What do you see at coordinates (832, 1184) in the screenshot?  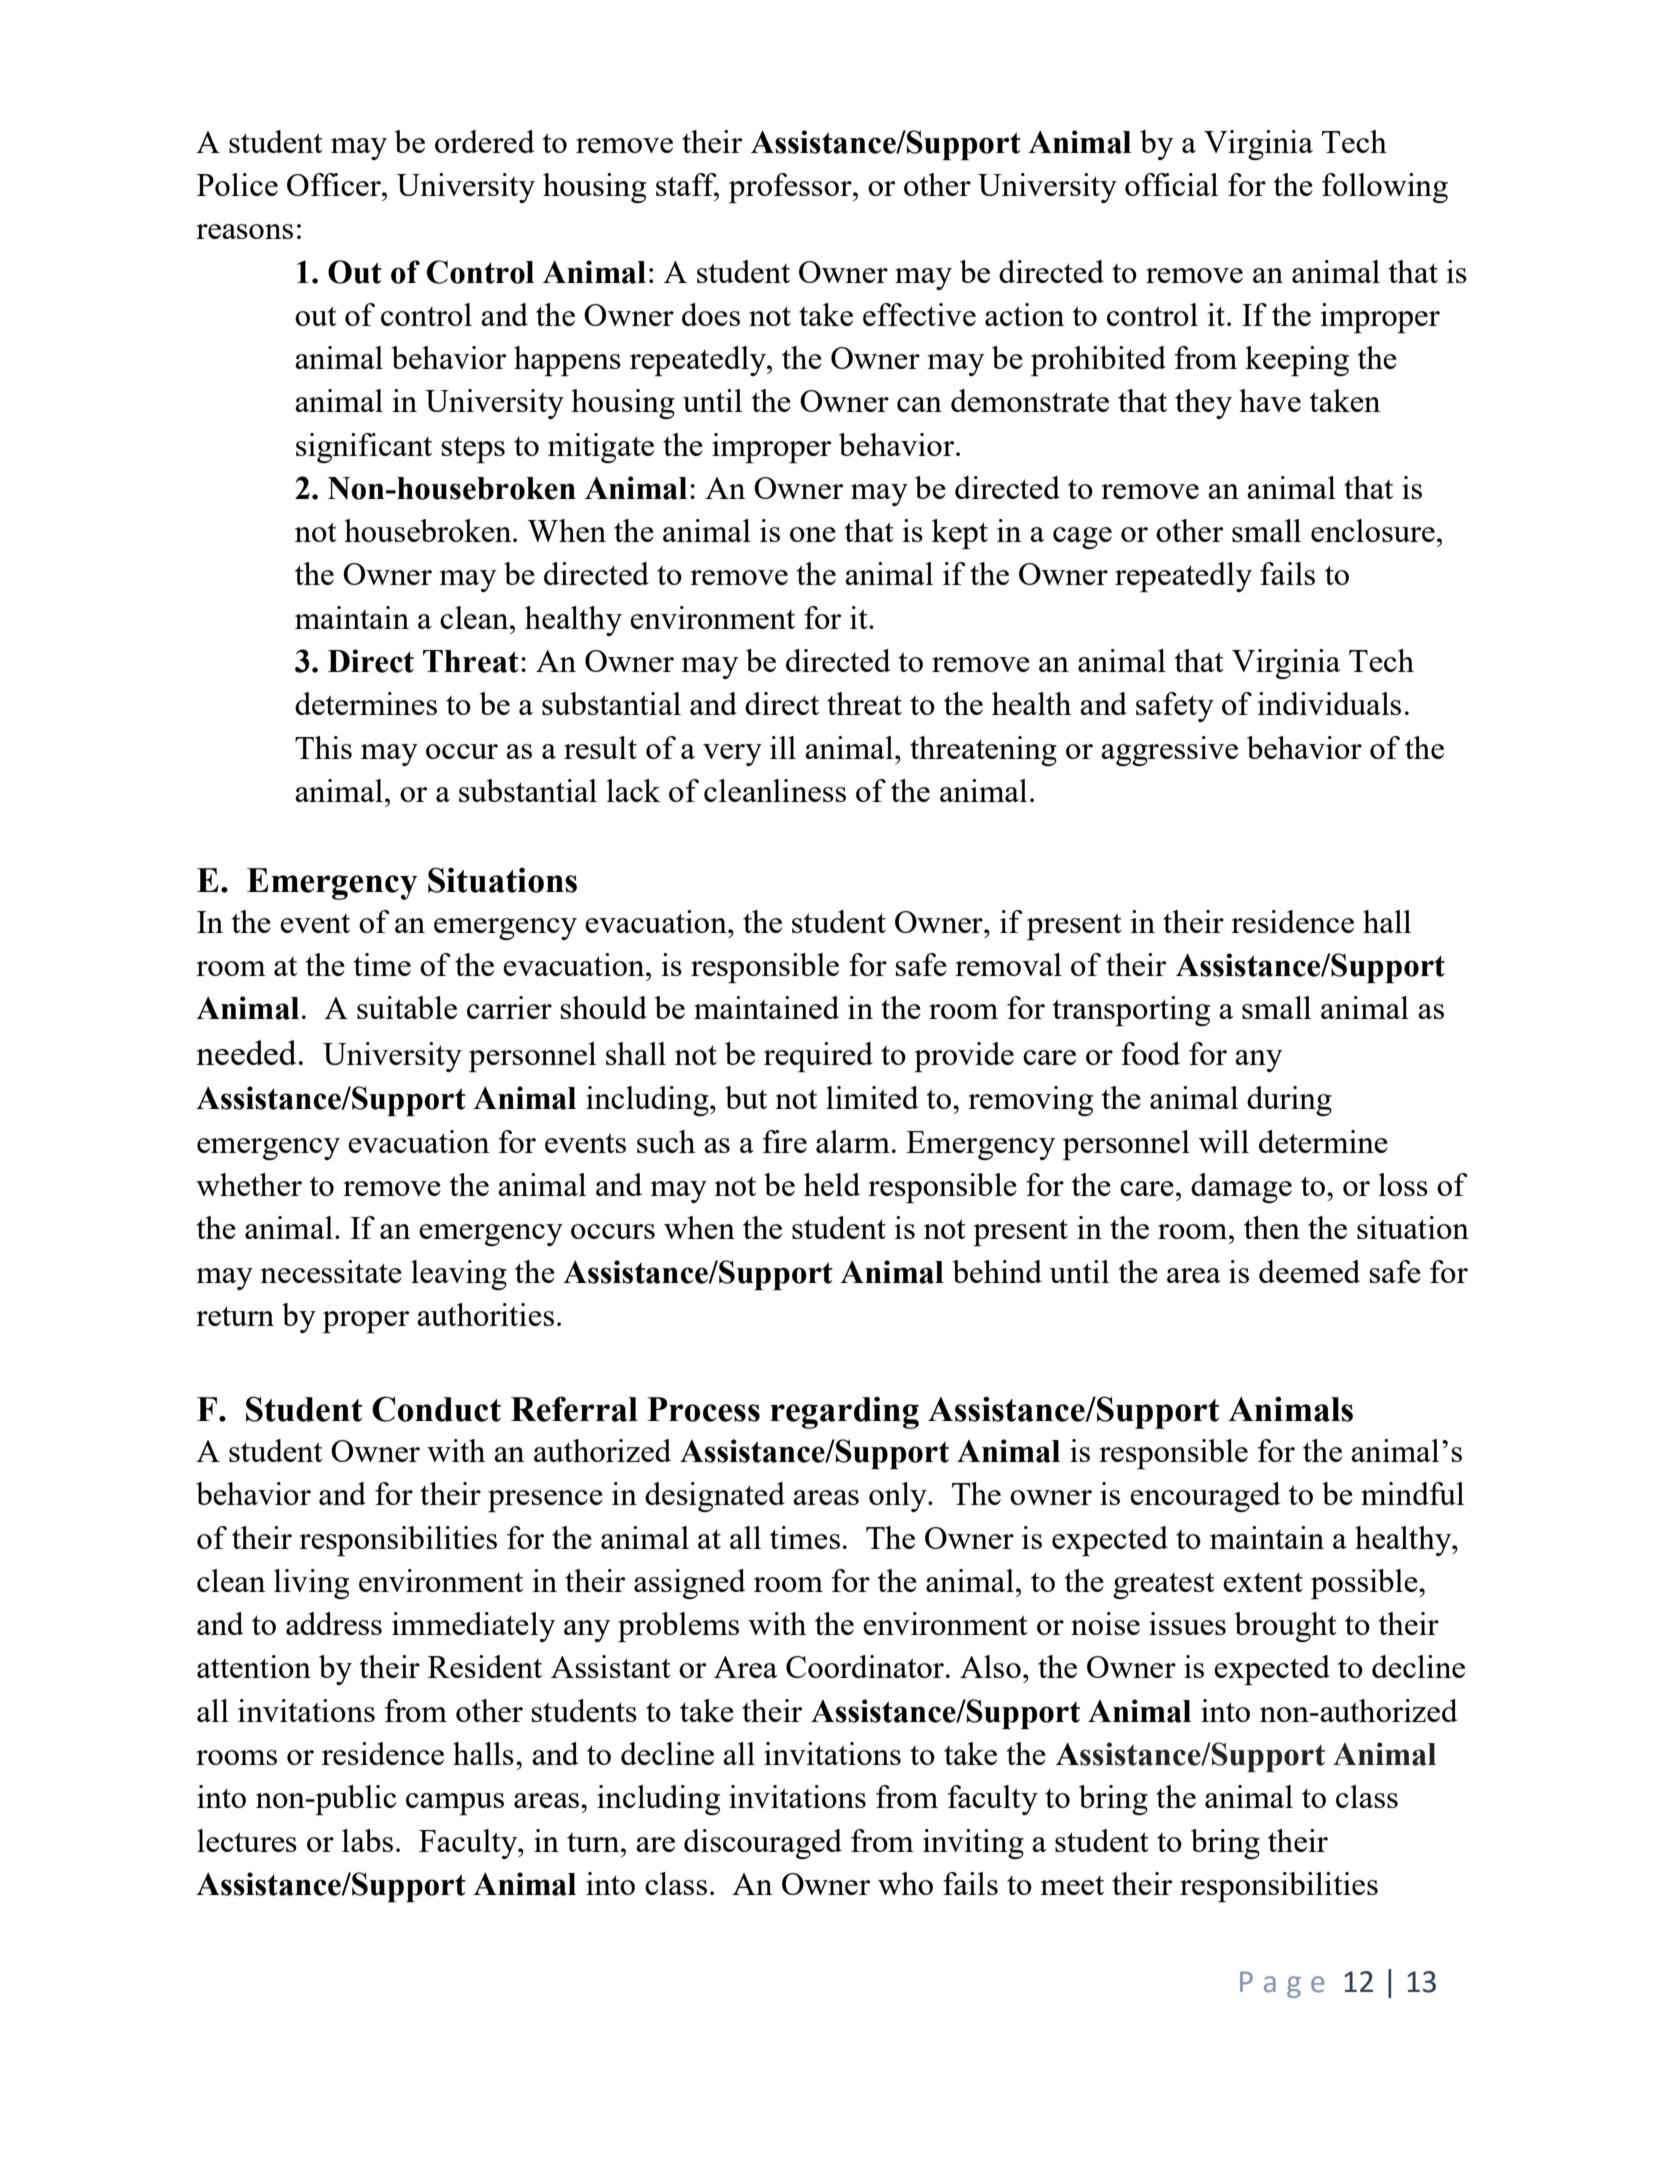 I see `held` at bounding box center [832, 1184].
